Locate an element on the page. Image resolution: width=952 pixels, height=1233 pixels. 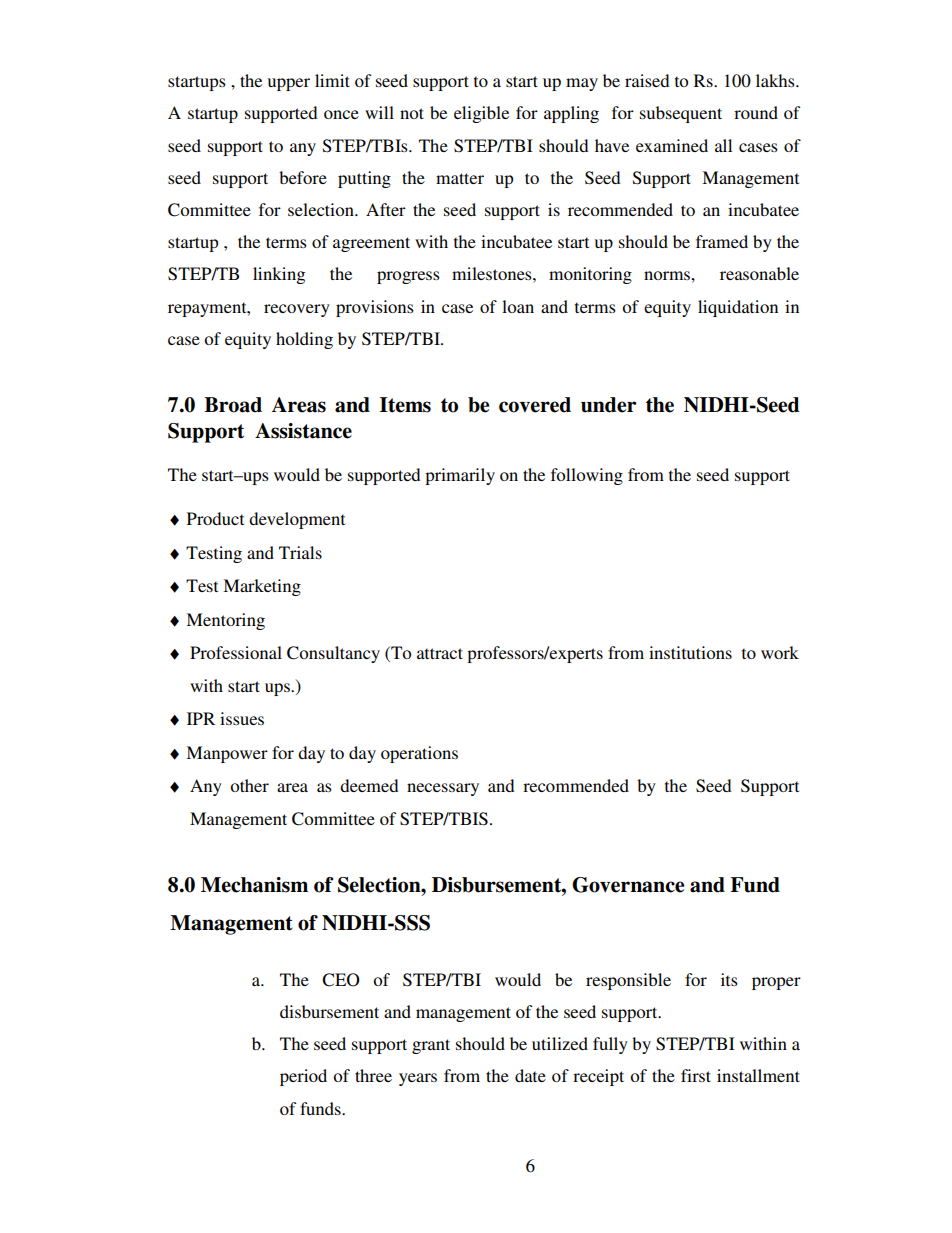
period is located at coordinates (303, 1077).
